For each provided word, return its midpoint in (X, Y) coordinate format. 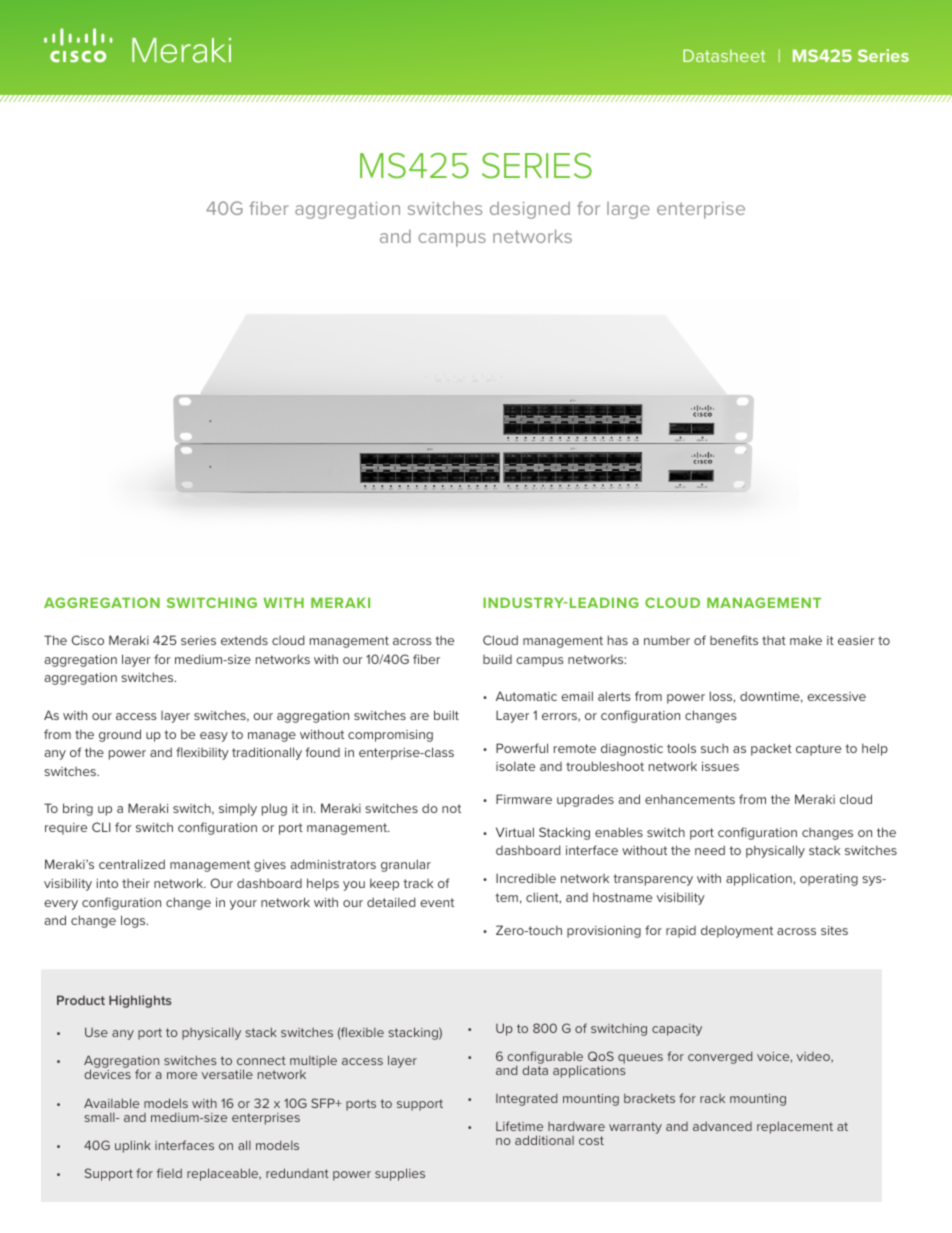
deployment (737, 931)
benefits (734, 640)
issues (720, 766)
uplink (133, 1146)
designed (530, 210)
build (497, 659)
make (806, 640)
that (774, 640)
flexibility (202, 753)
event (437, 902)
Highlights (140, 1001)
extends (244, 640)
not (451, 808)
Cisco (88, 640)
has (618, 640)
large (628, 210)
